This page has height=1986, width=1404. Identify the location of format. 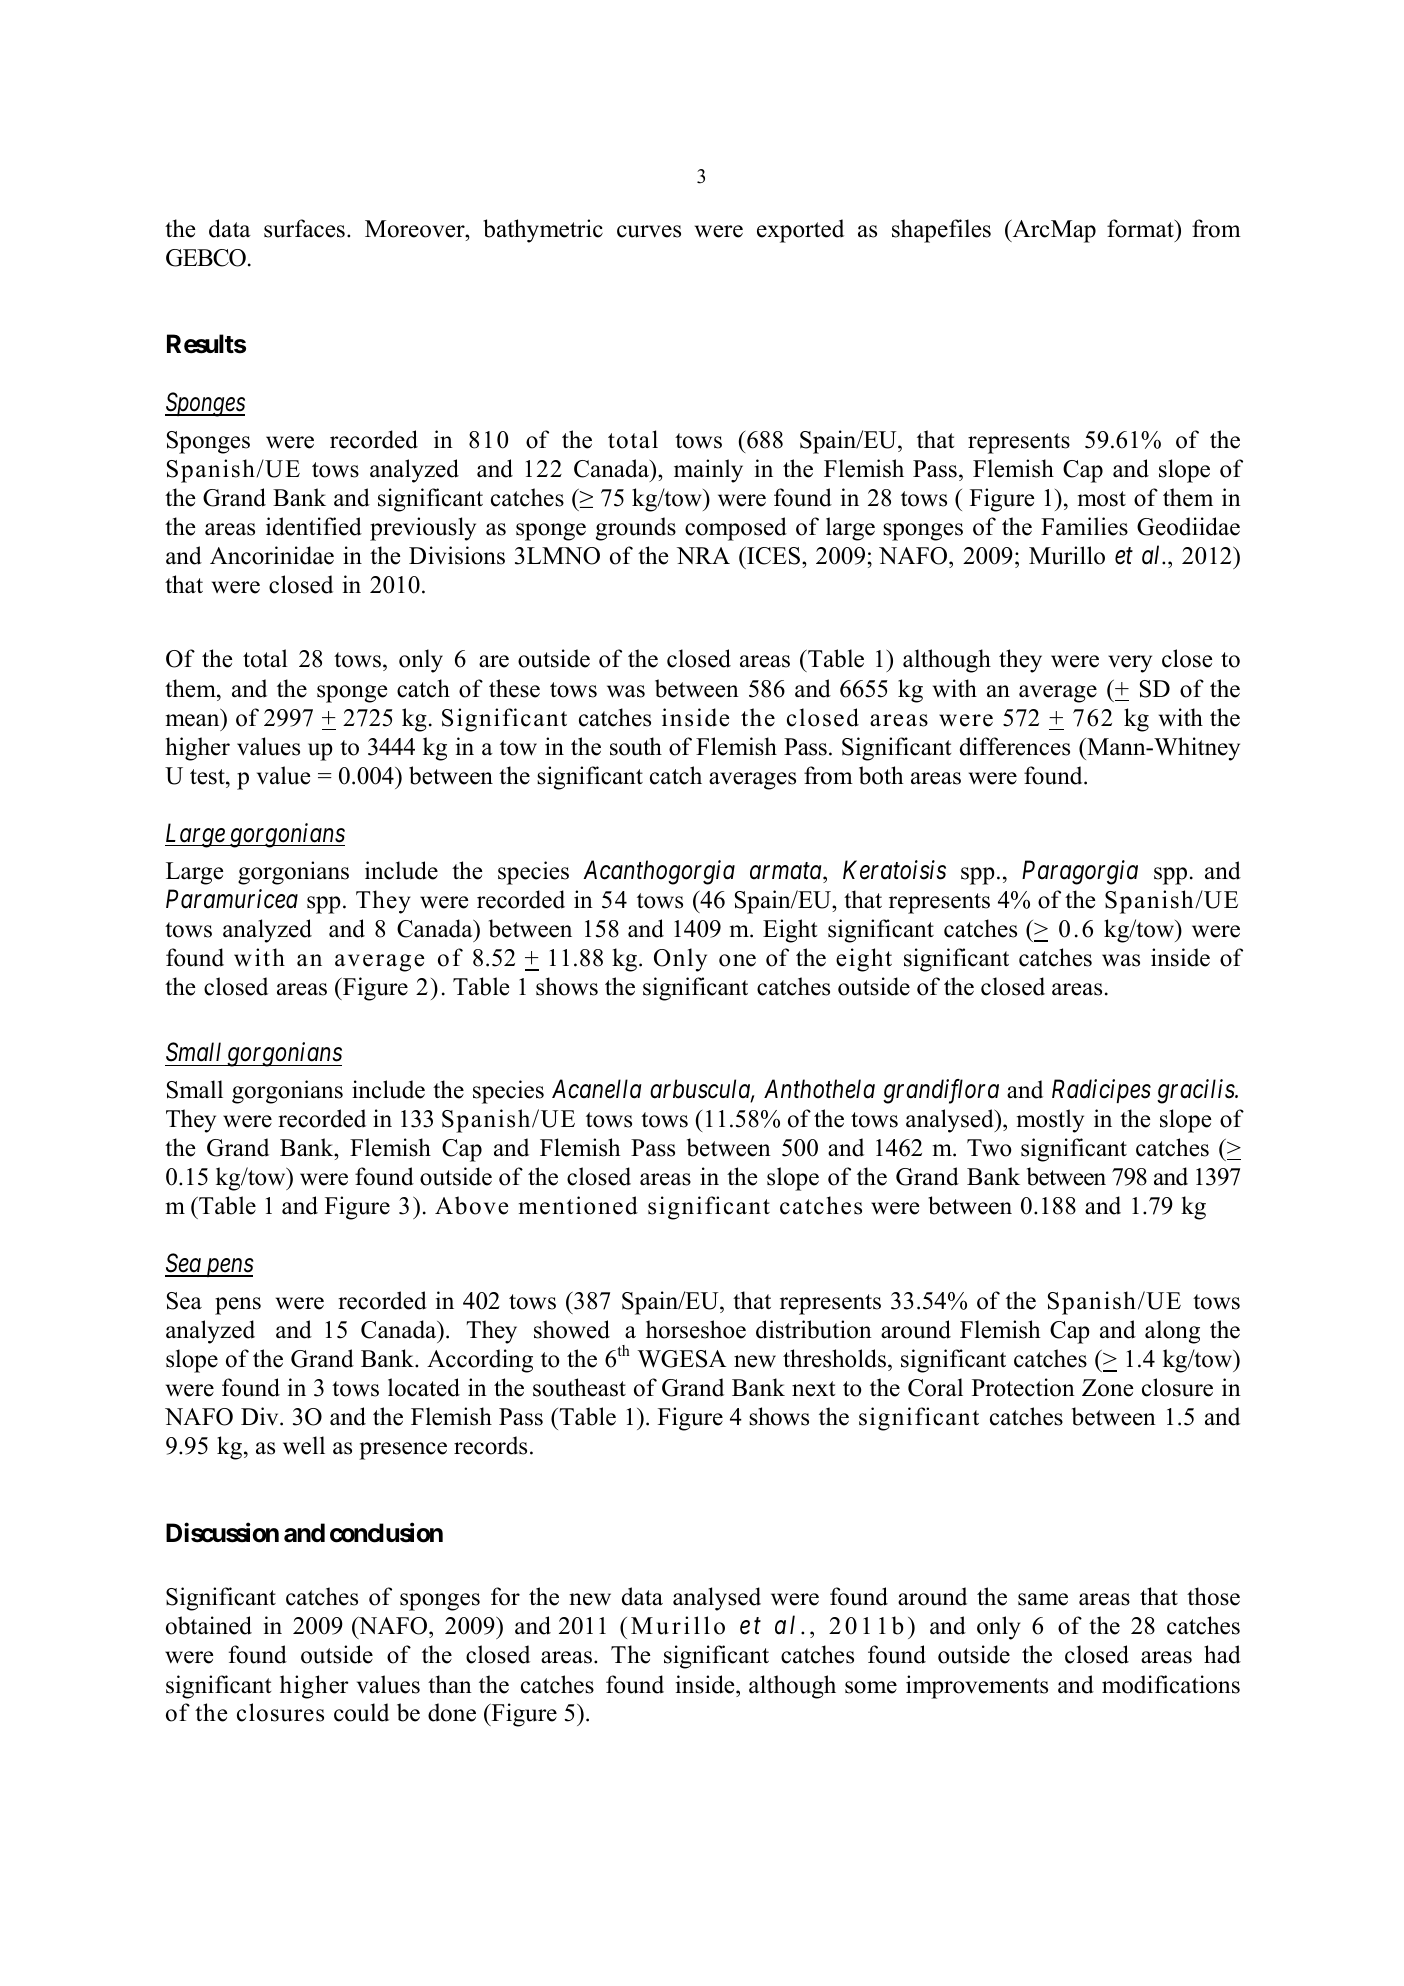
(1141, 228).
